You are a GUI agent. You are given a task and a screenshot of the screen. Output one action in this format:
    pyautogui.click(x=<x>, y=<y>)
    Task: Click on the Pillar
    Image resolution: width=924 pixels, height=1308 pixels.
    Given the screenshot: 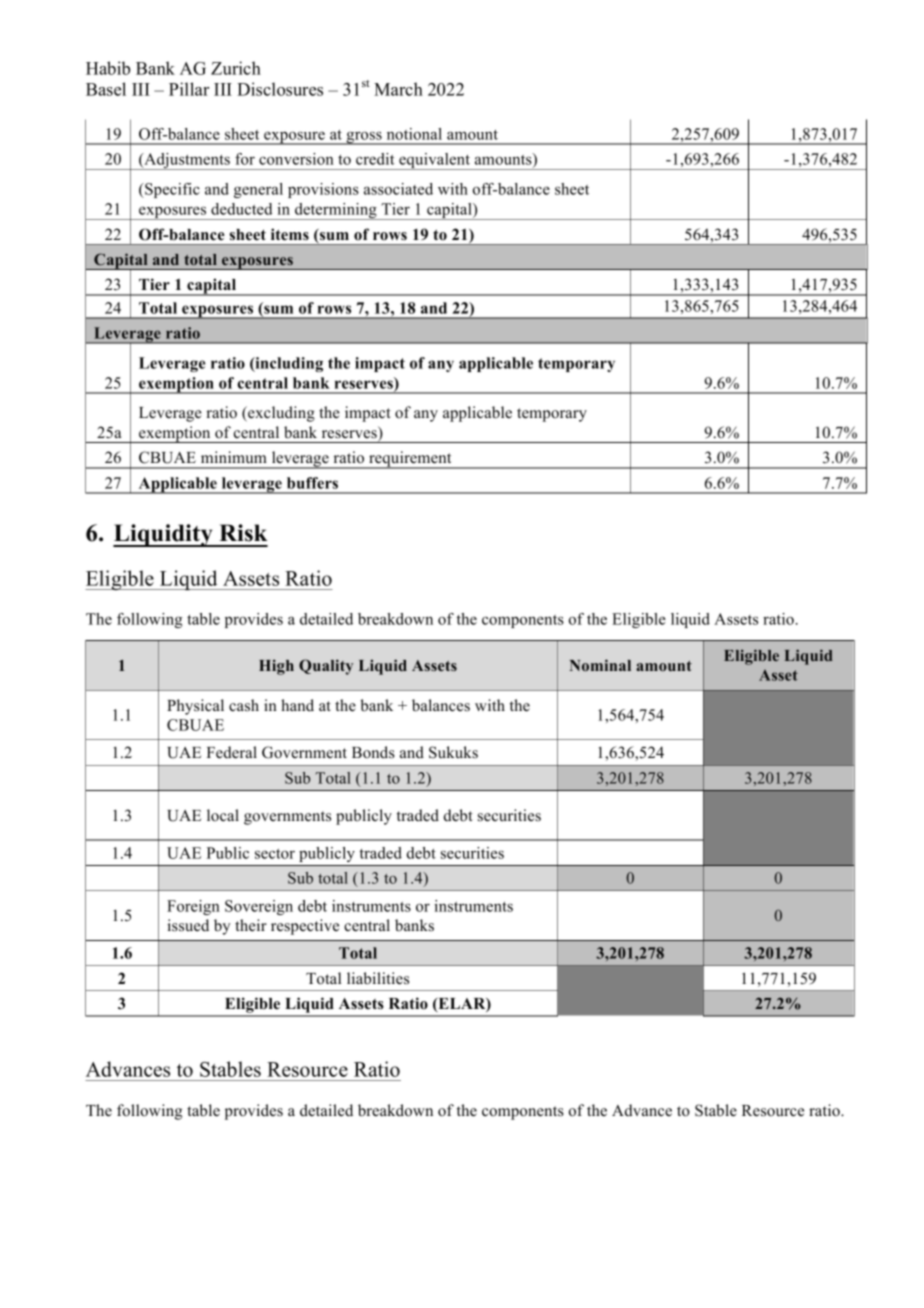 What is the action you would take?
    pyautogui.click(x=189, y=89)
